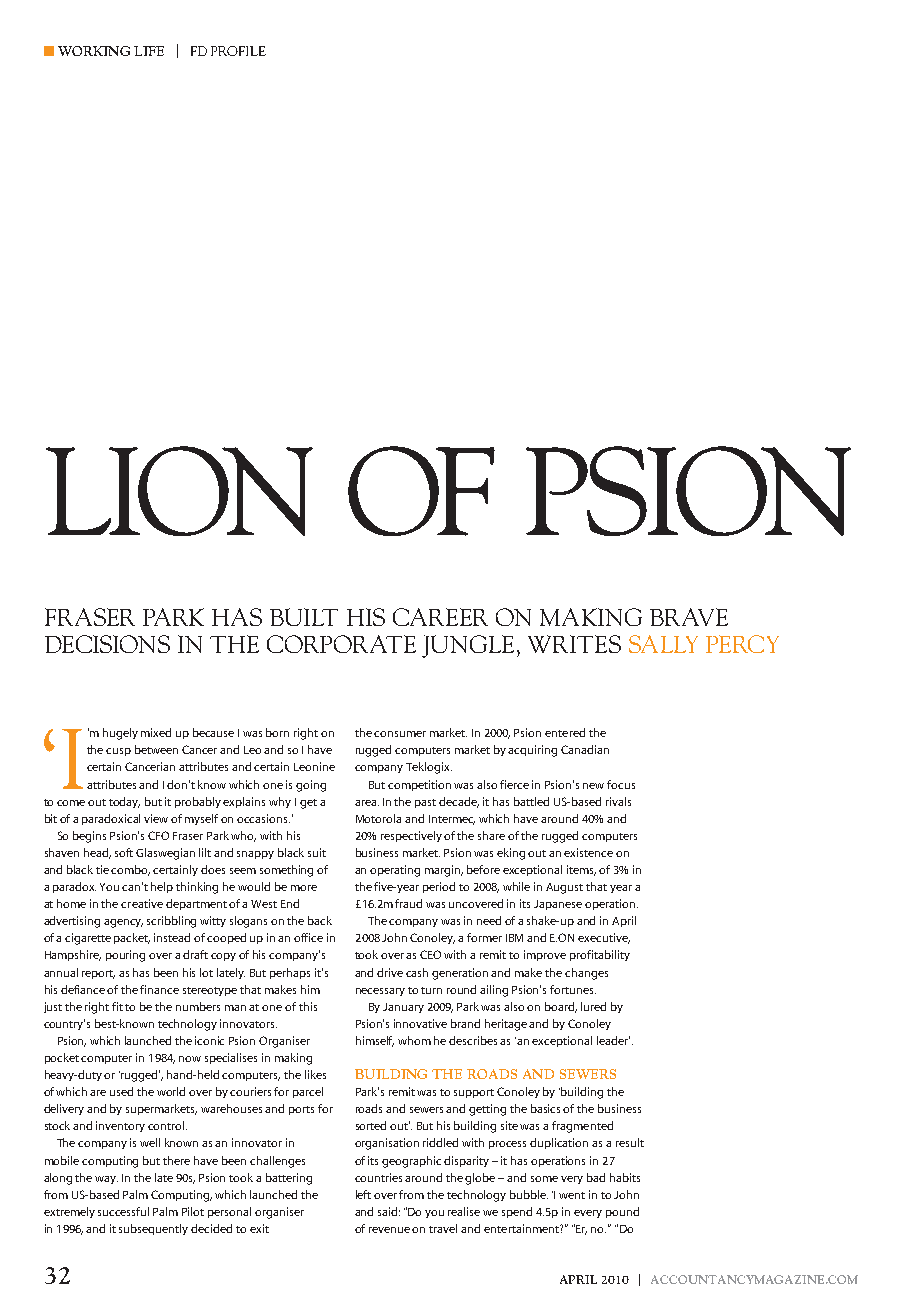 The width and height of the screenshot is (924, 1308). I want to click on BRAVE, so click(689, 617).
